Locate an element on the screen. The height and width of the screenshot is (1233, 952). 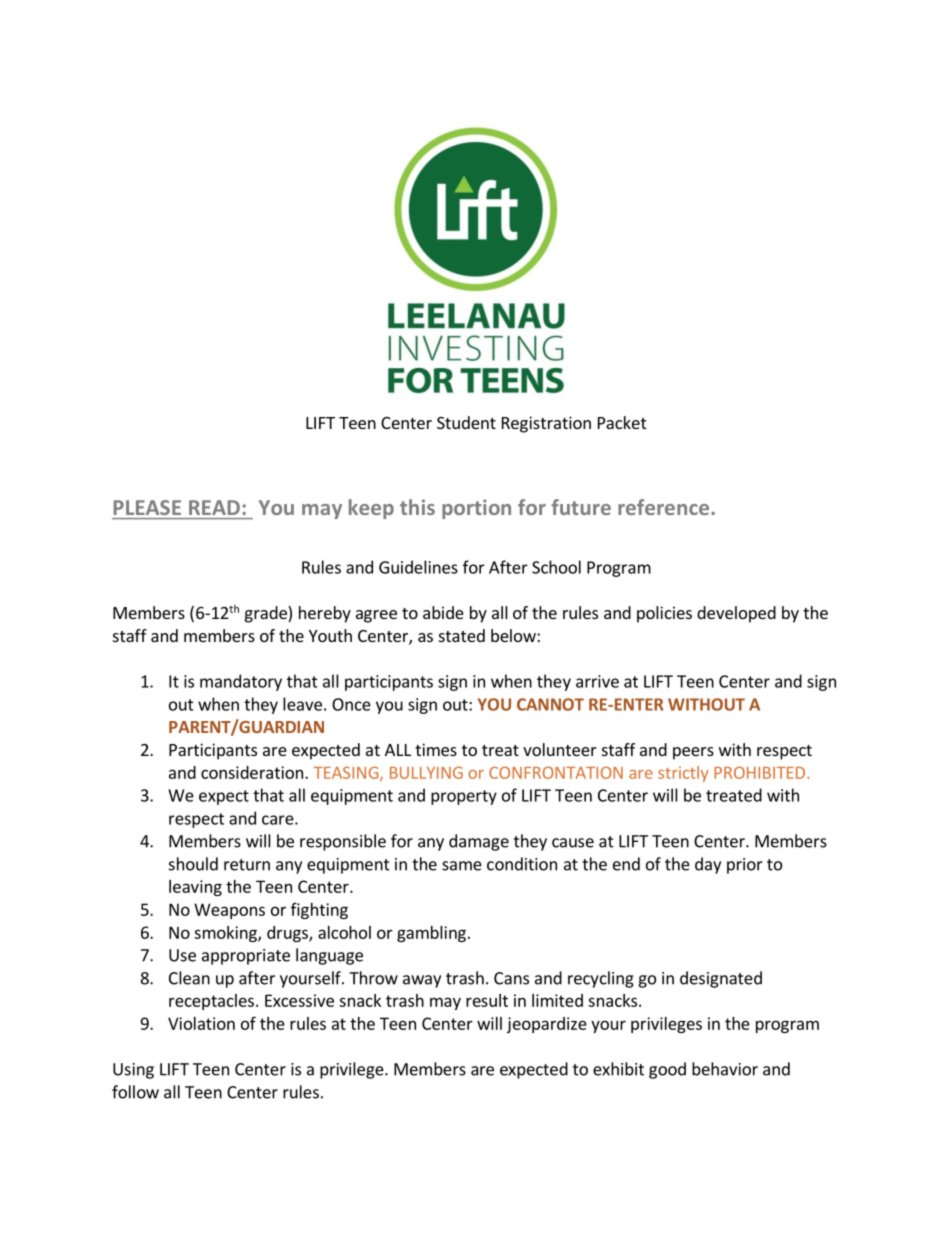
day is located at coordinates (708, 865).
